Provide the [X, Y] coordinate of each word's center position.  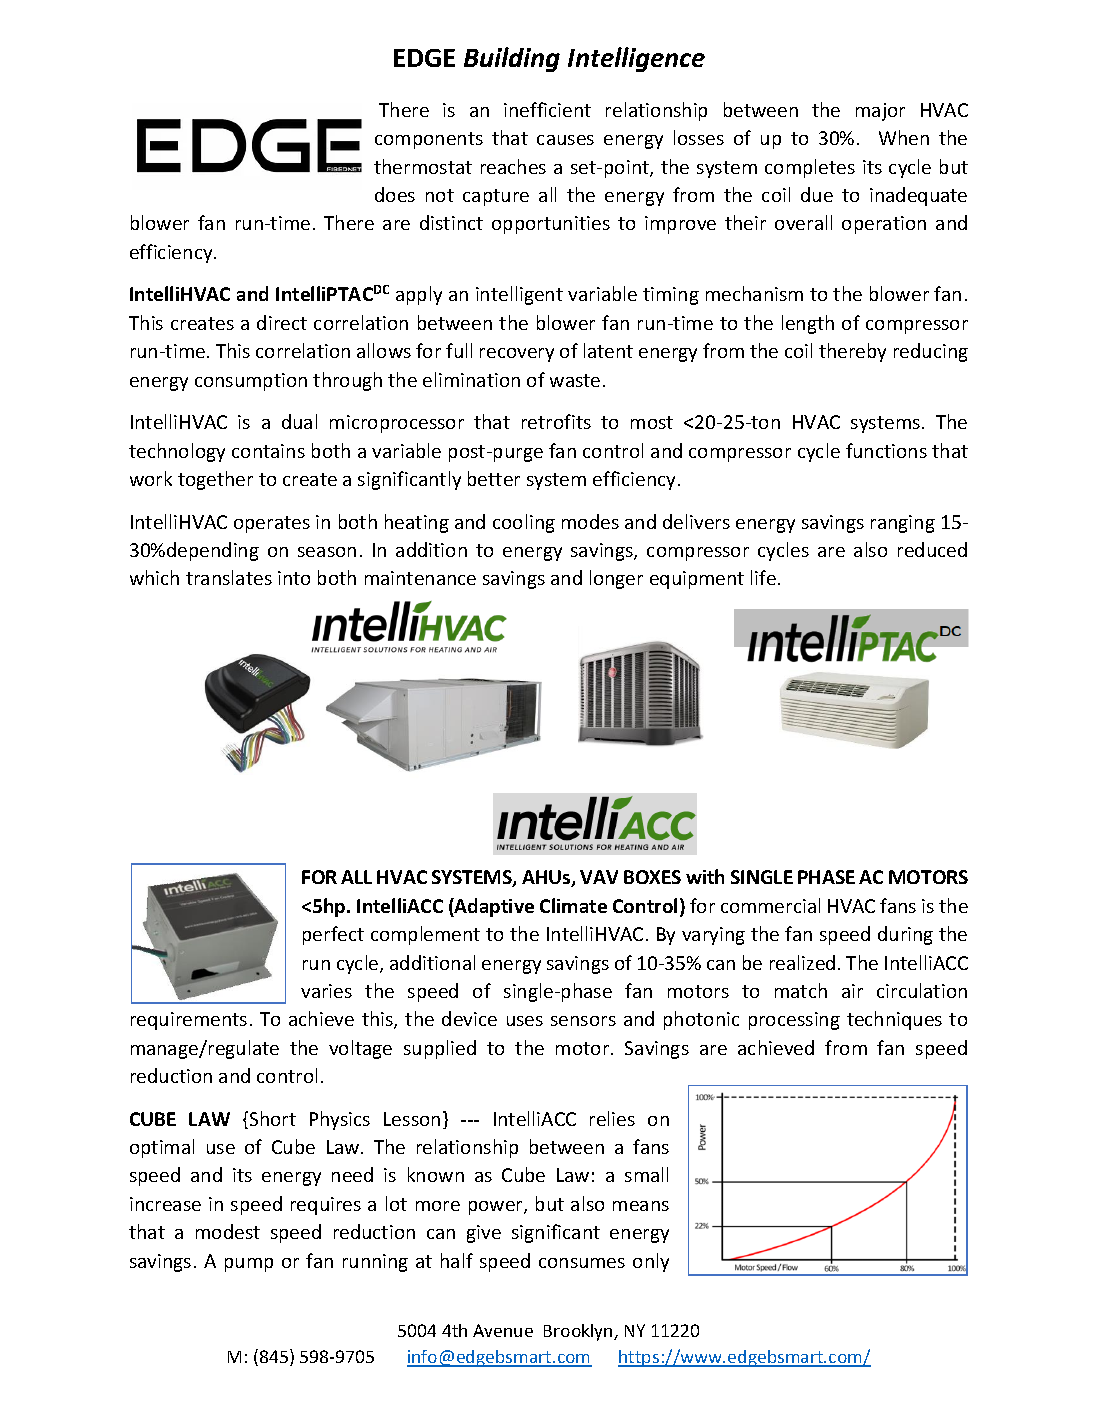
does [395, 194]
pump [249, 1265]
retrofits [556, 421]
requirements [189, 1021]
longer [616, 579]
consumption [251, 382]
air [852, 991]
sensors [583, 1021]
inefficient [547, 109]
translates [229, 577]
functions [886, 450]
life [763, 577]
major [880, 112]
